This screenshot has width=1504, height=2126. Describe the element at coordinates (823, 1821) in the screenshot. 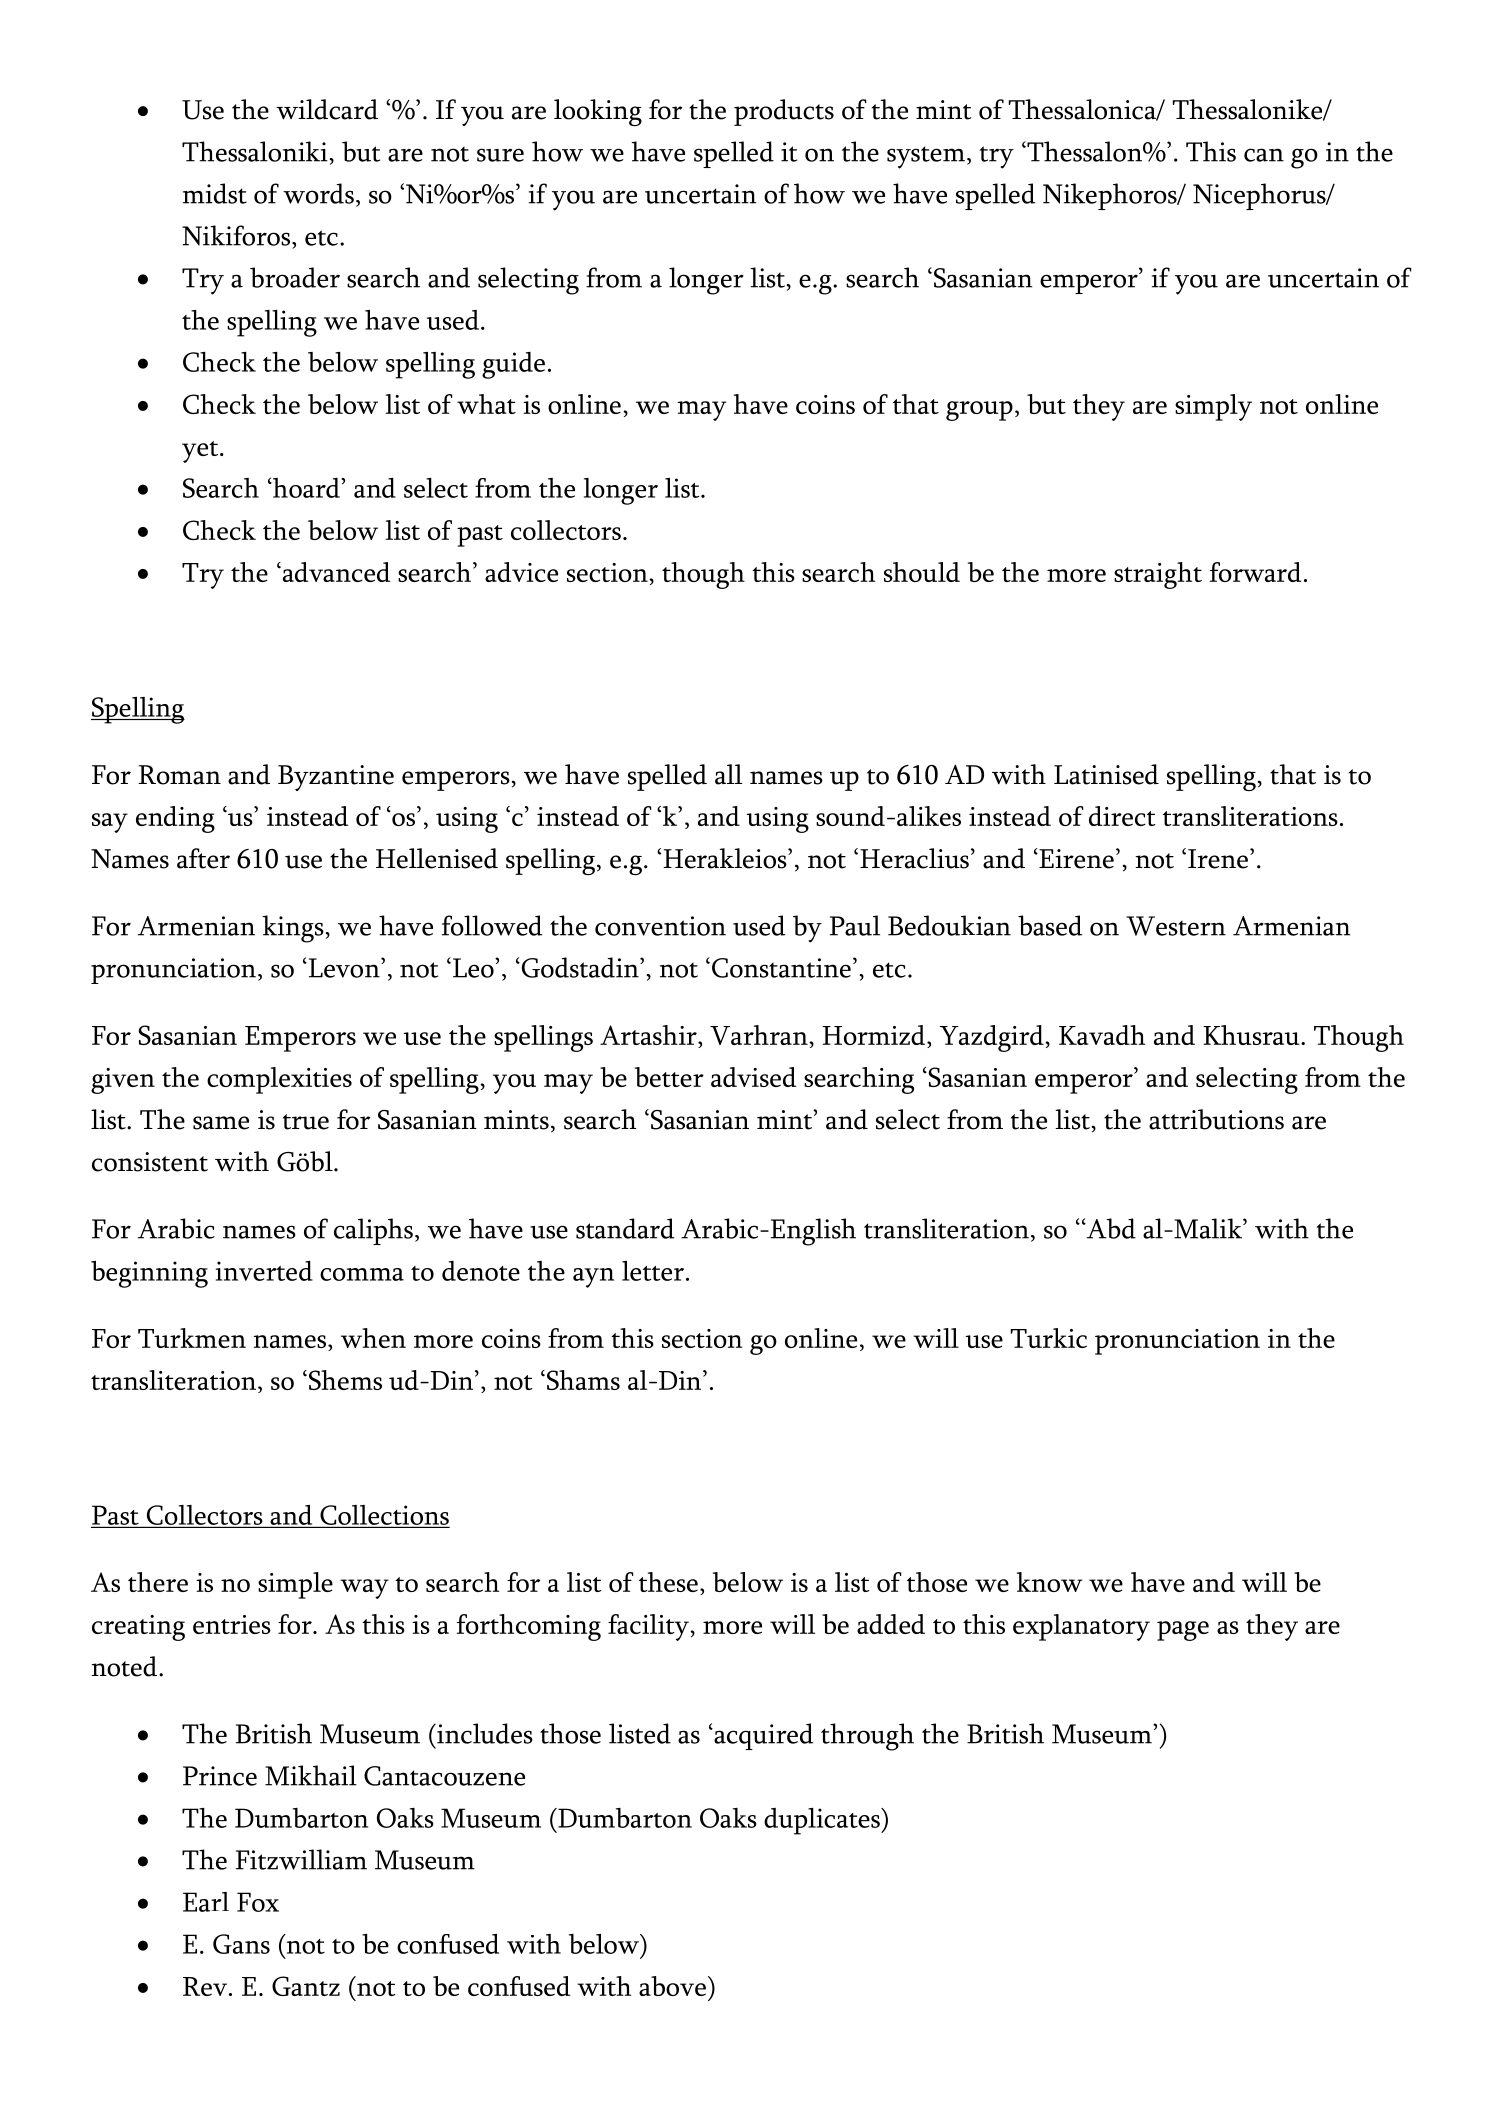

I see `duplicates` at that location.
